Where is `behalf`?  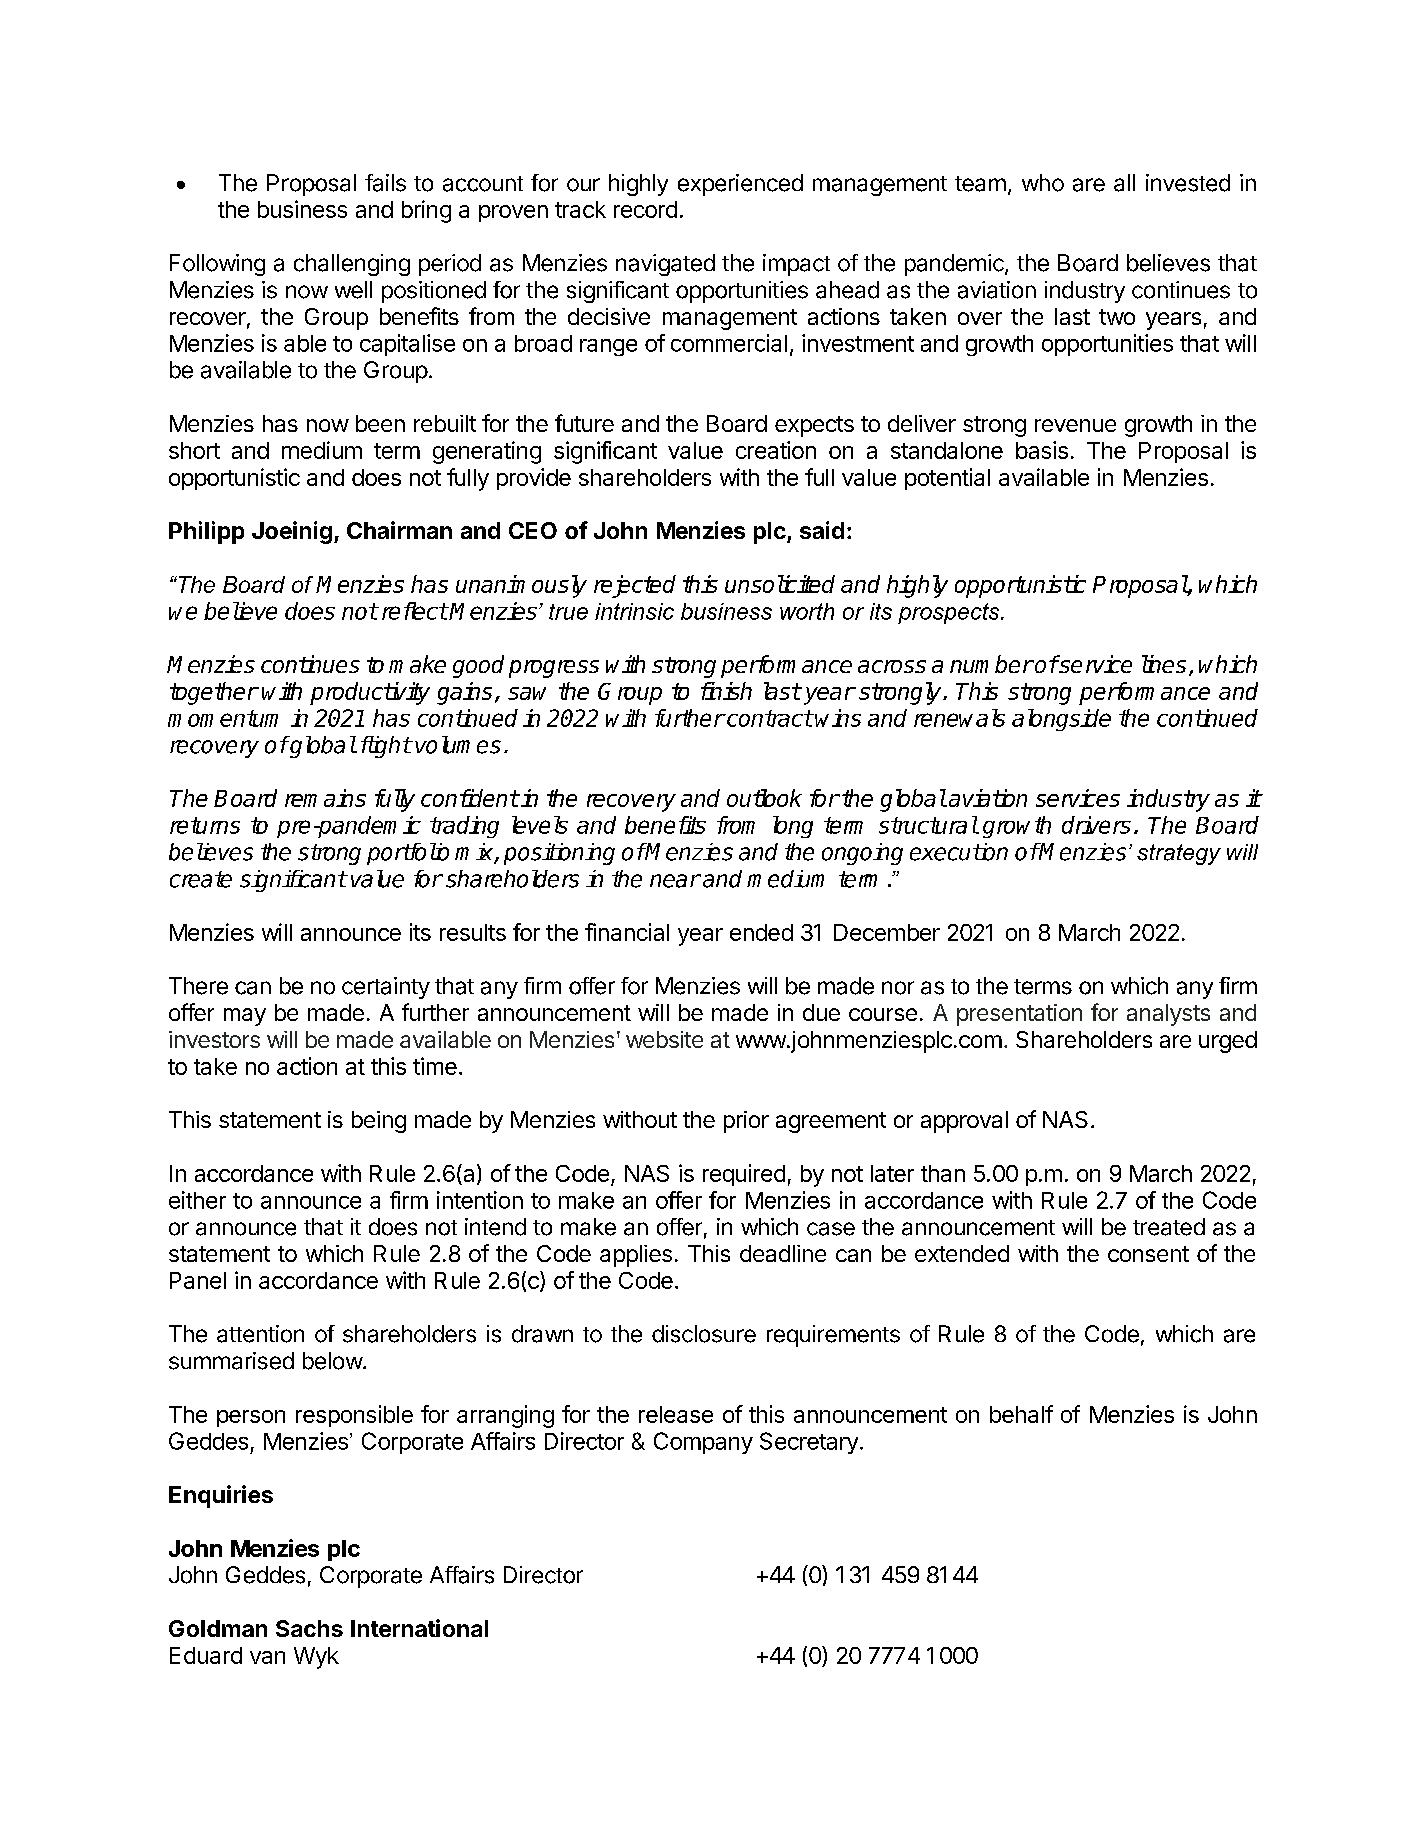
behalf is located at coordinates (1021, 1414).
